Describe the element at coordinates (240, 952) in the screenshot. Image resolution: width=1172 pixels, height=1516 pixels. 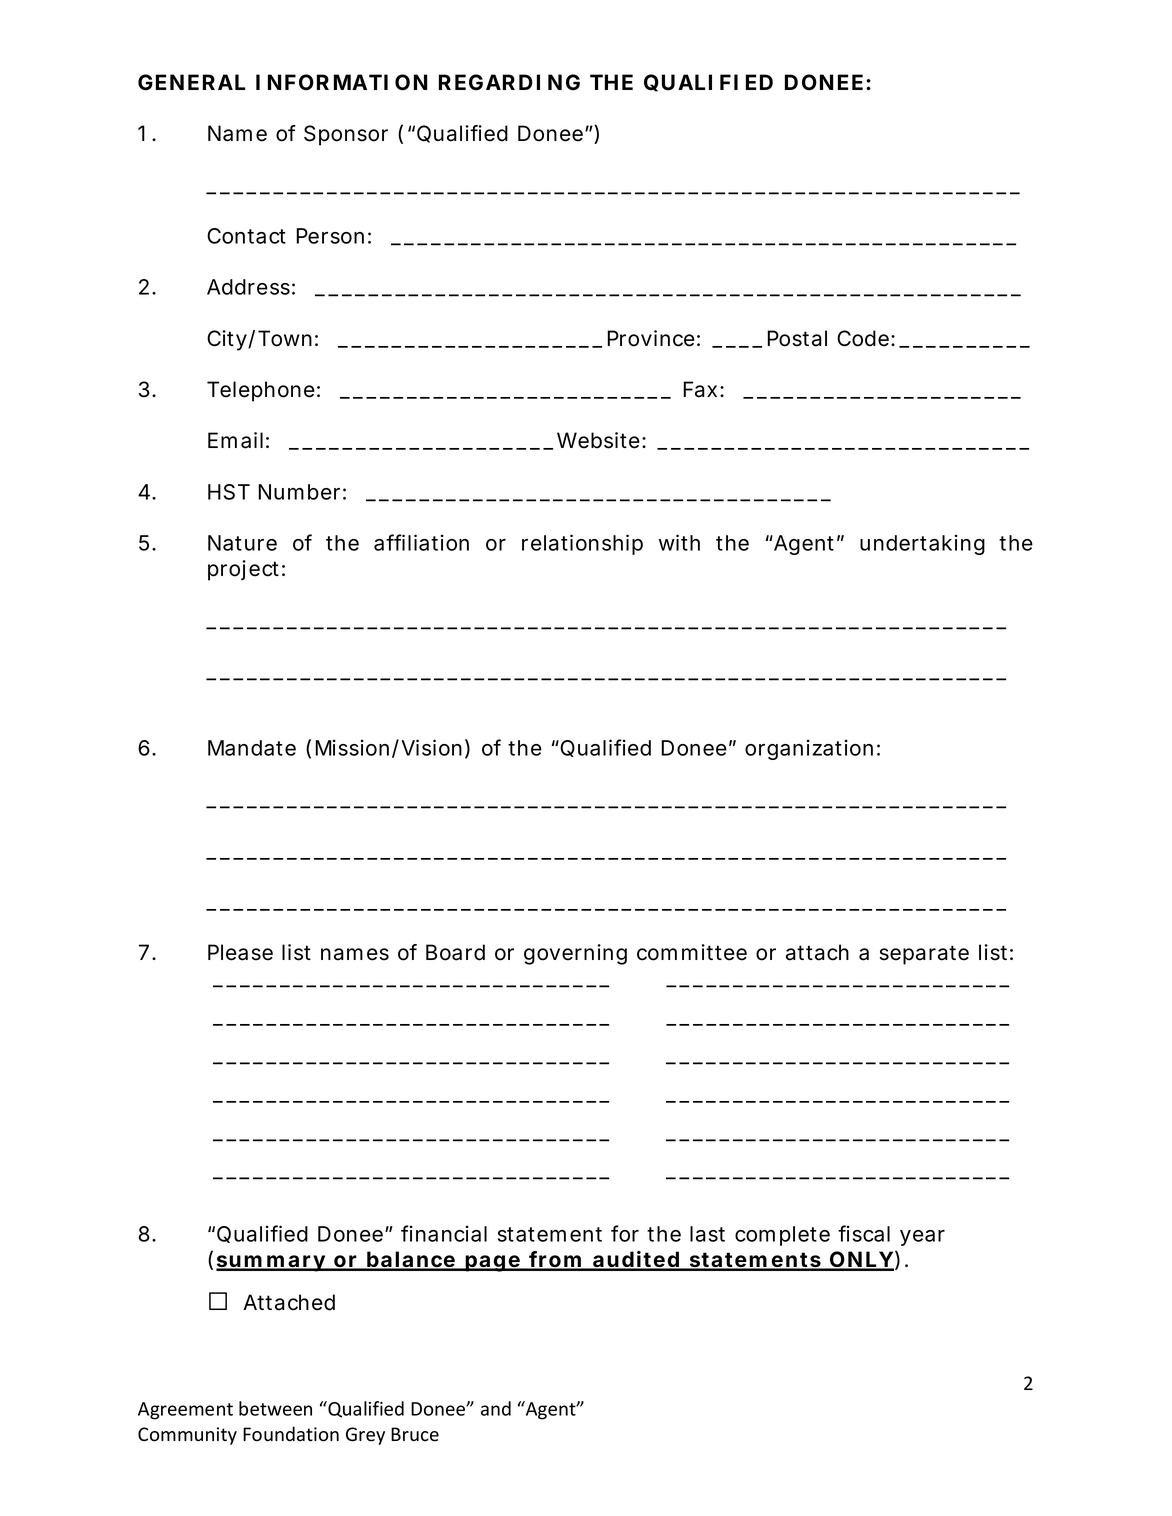
I see `Please` at that location.
